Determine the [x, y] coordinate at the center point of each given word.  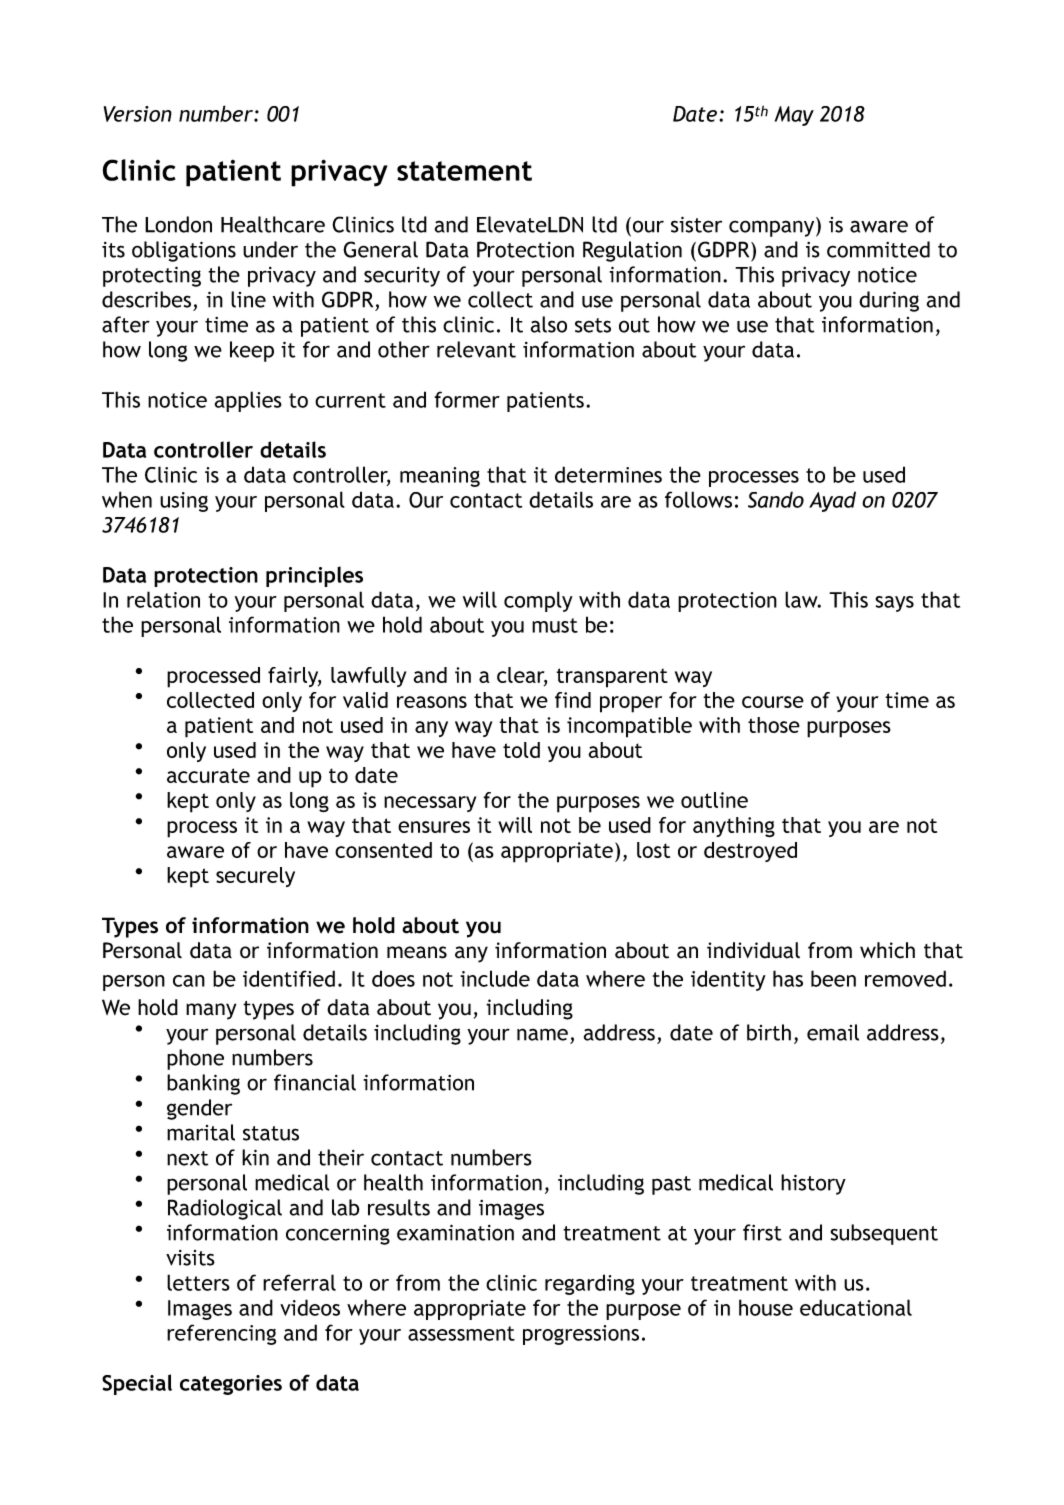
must [555, 625]
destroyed [750, 852]
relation [163, 599]
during [889, 301]
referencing [221, 1334]
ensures [434, 827]
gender [199, 1109]
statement [464, 171]
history [813, 1184]
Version [138, 114]
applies [248, 401]
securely [255, 877]
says [894, 604]
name [542, 1034]
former [467, 399]
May [794, 116]
